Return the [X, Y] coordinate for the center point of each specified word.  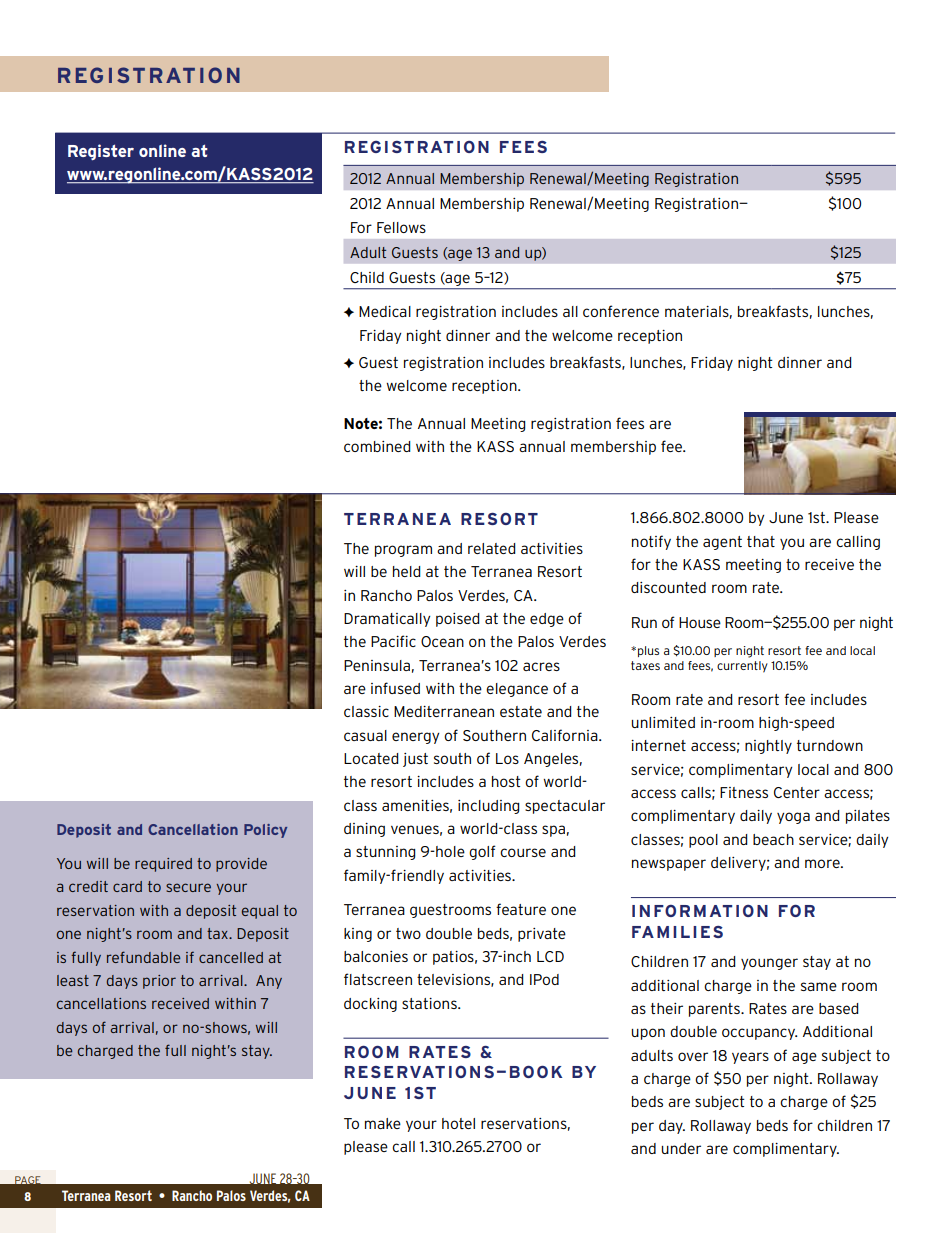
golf [482, 852]
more [823, 863]
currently [742, 667]
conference [621, 311]
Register [101, 152]
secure [188, 887]
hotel [458, 1123]
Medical [385, 311]
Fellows [401, 227]
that [761, 541]
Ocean [442, 641]
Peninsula [377, 665]
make [383, 1123]
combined [377, 446]
